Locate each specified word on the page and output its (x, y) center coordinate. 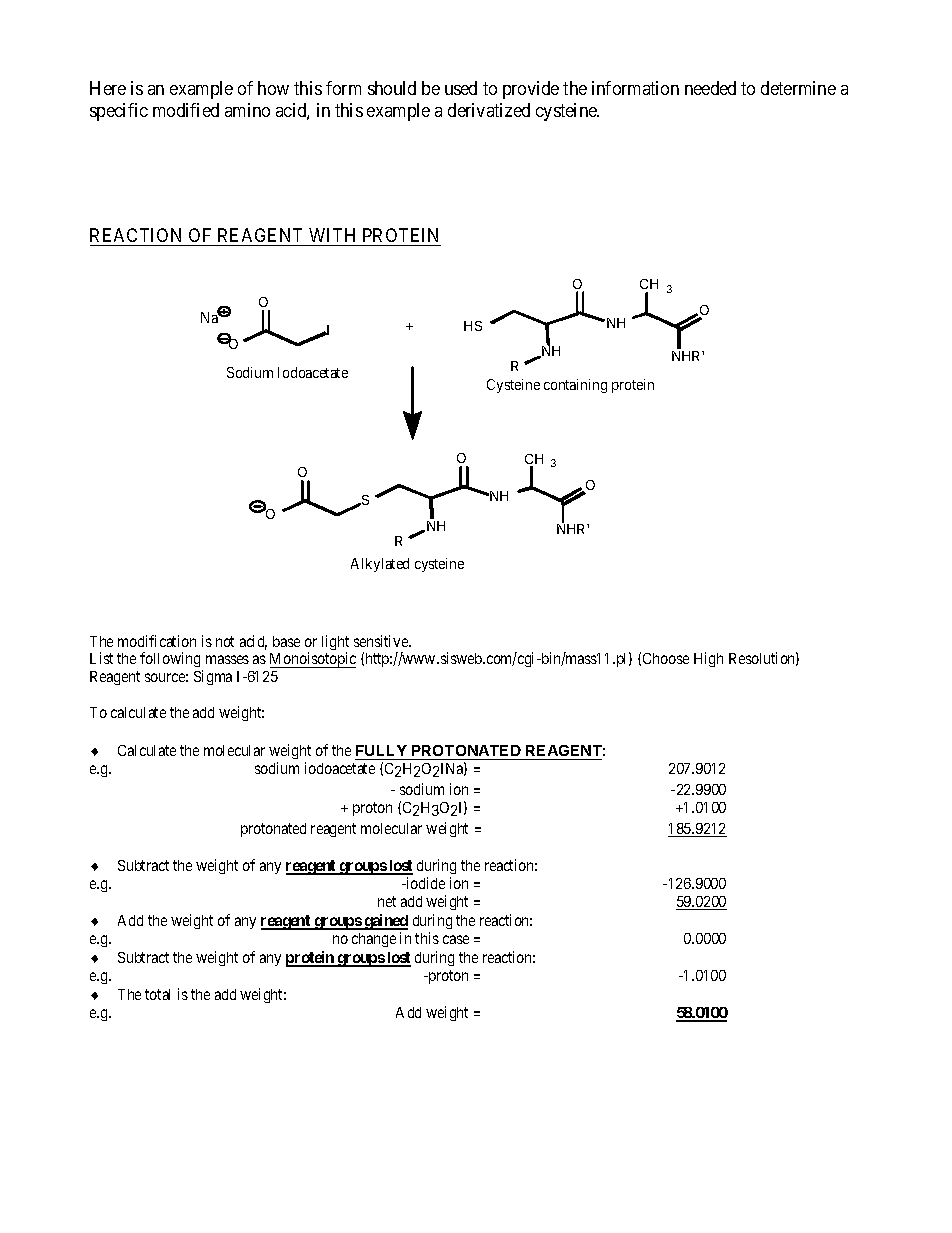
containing (575, 386)
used (461, 88)
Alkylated (380, 565)
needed (710, 88)
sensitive (382, 641)
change (374, 940)
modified (186, 110)
